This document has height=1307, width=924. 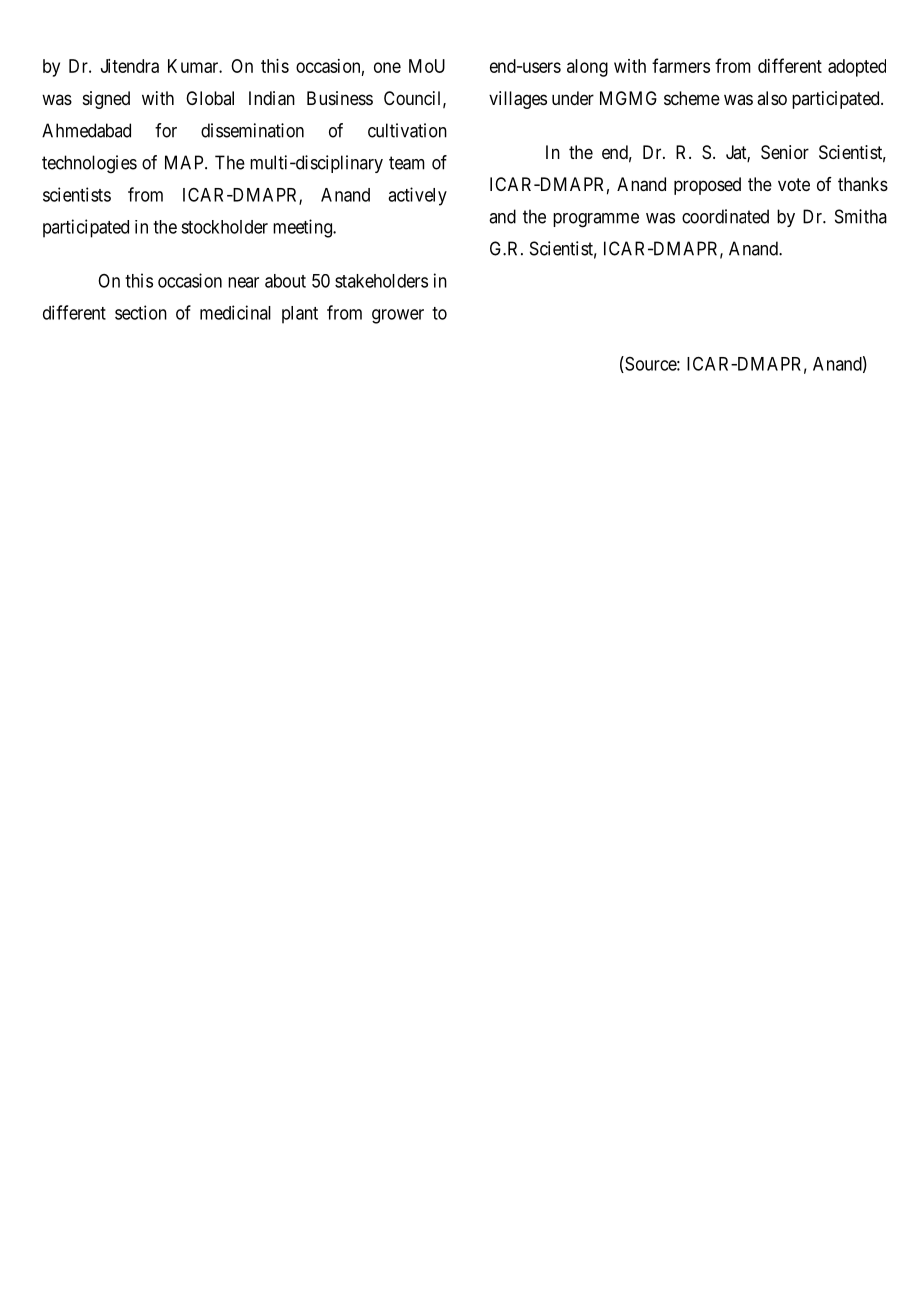 What do you see at coordinates (596, 220) in the document?
I see `programme` at bounding box center [596, 220].
